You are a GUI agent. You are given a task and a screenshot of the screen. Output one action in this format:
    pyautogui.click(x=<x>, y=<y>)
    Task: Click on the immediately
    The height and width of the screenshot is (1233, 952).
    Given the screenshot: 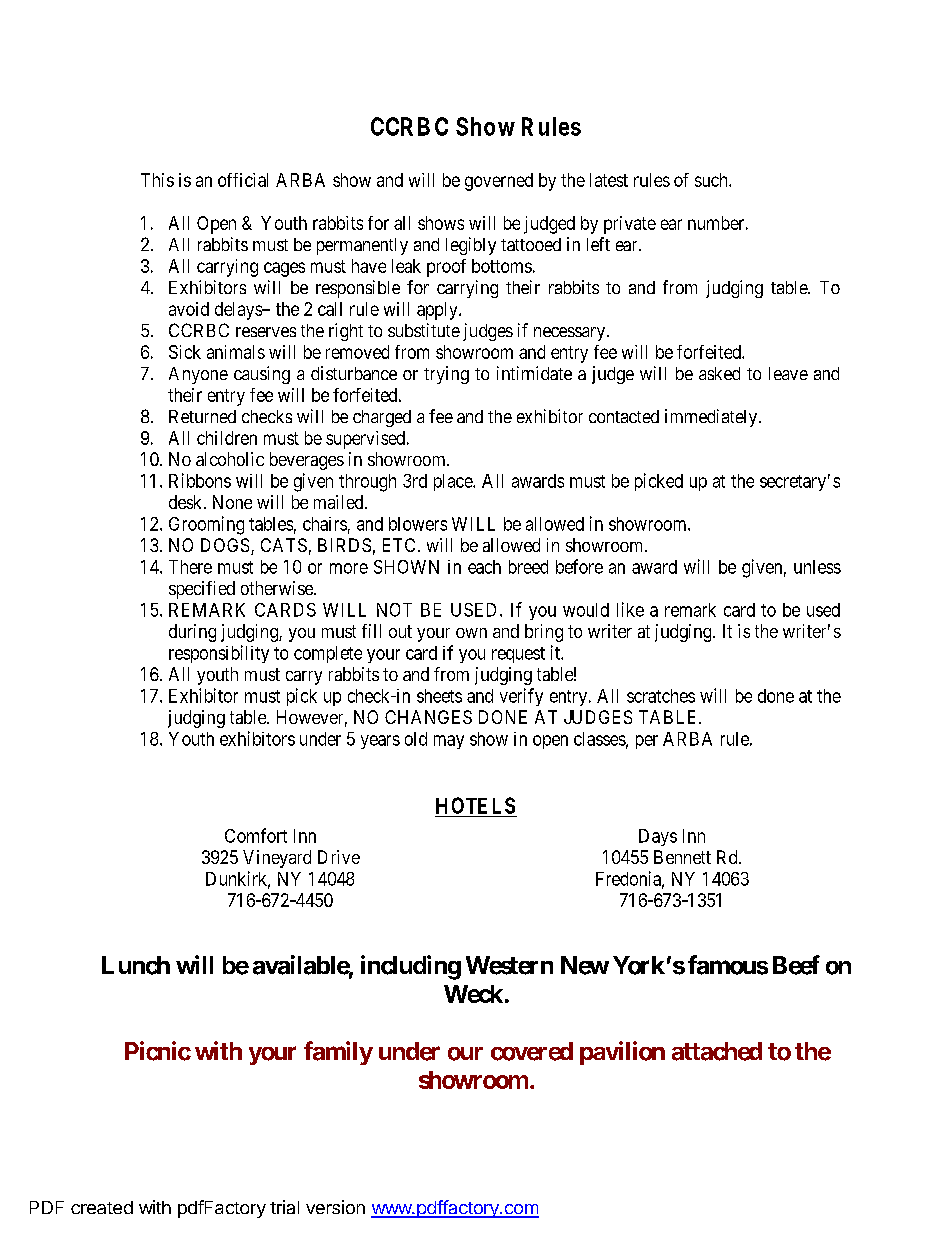 What is the action you would take?
    pyautogui.click(x=712, y=418)
